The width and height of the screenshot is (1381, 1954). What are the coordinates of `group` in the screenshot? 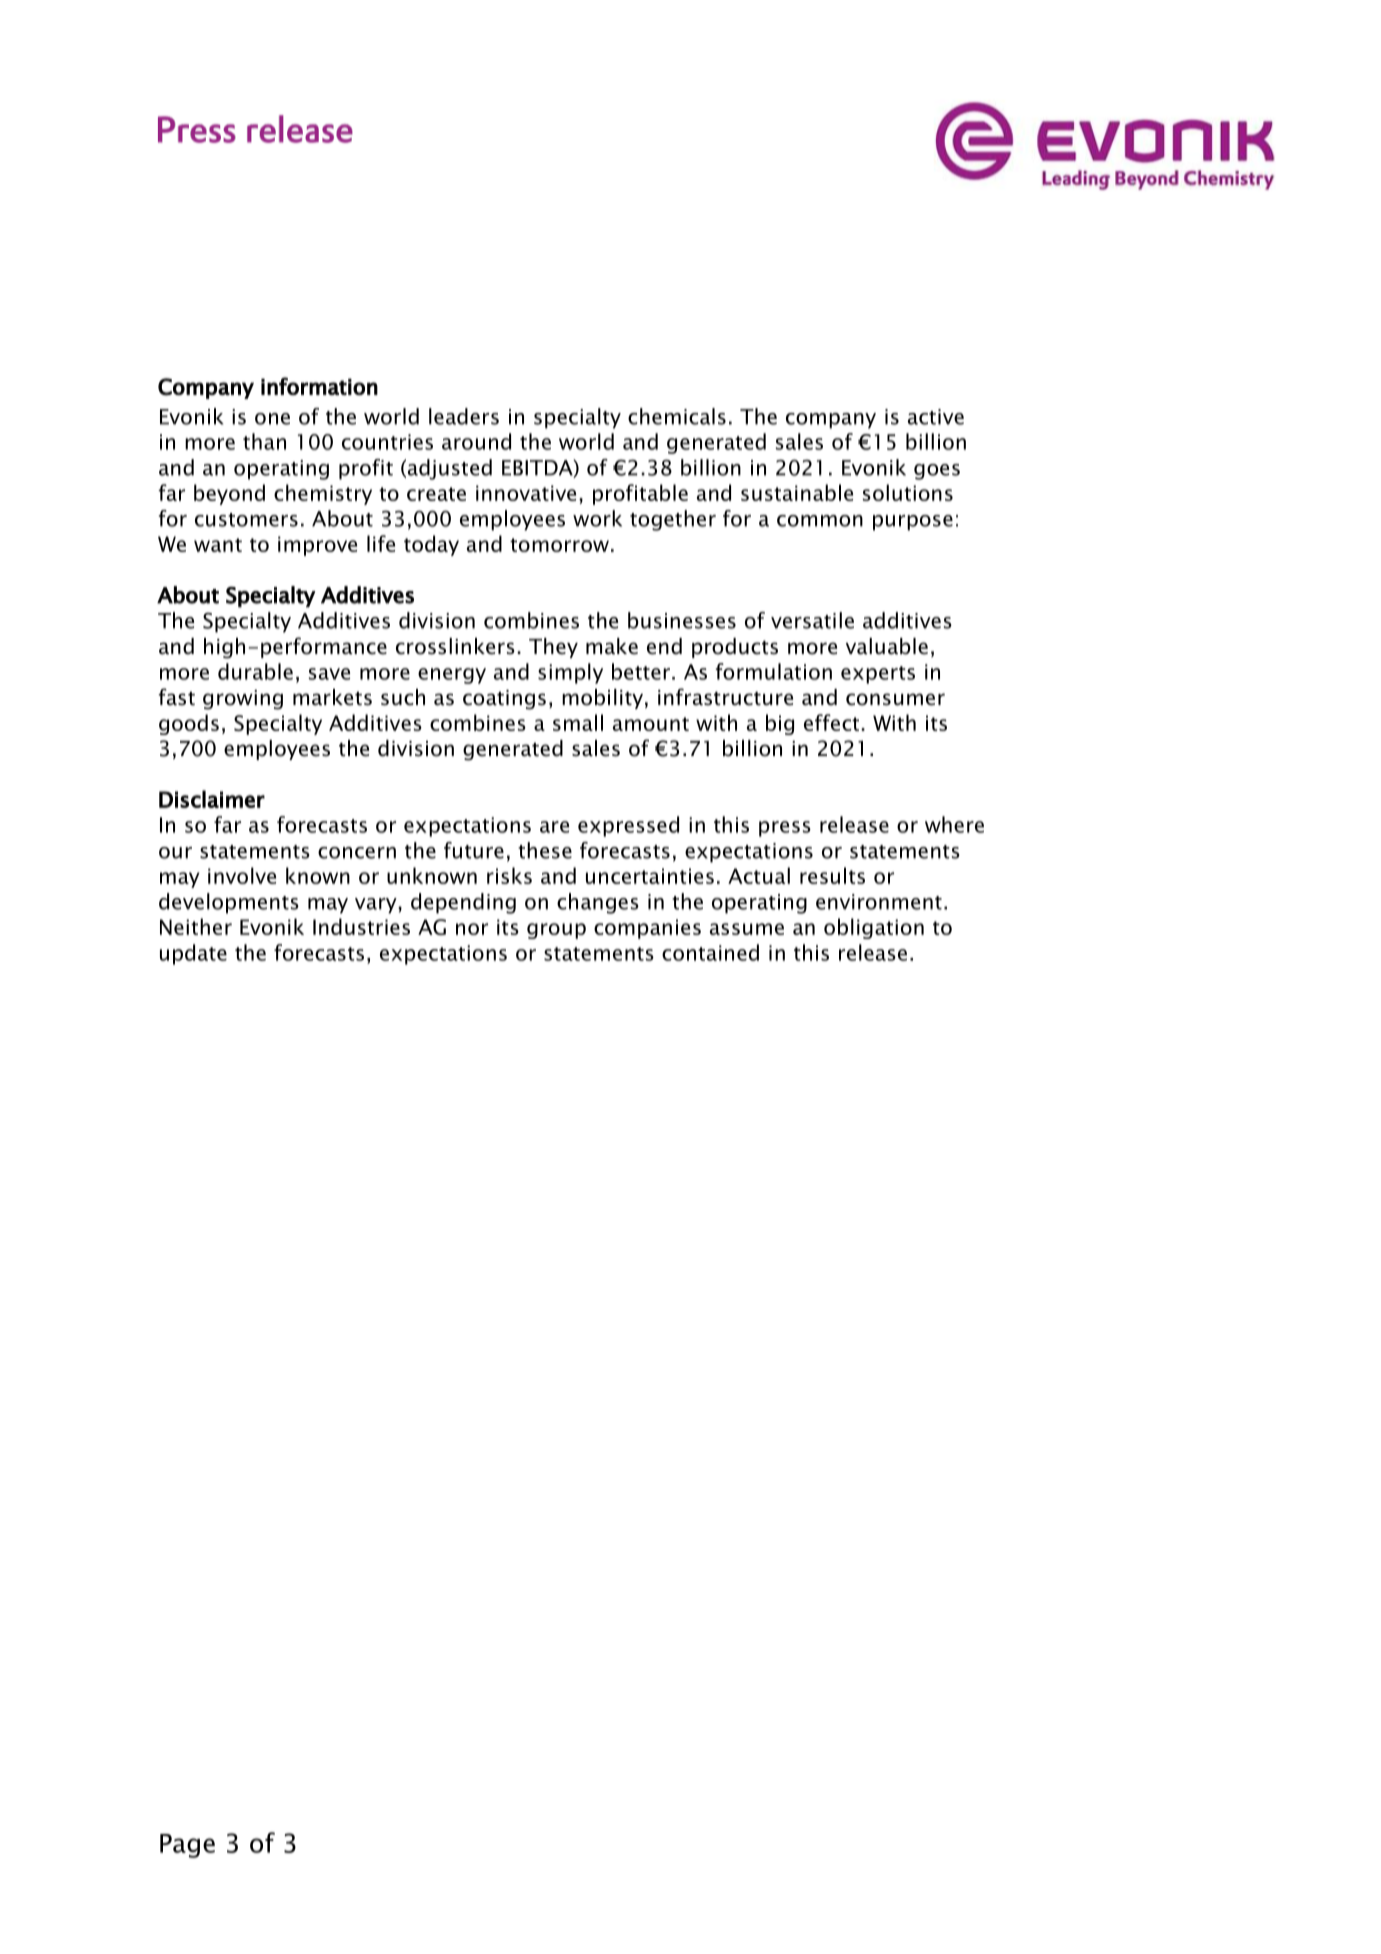 It's located at (556, 931).
